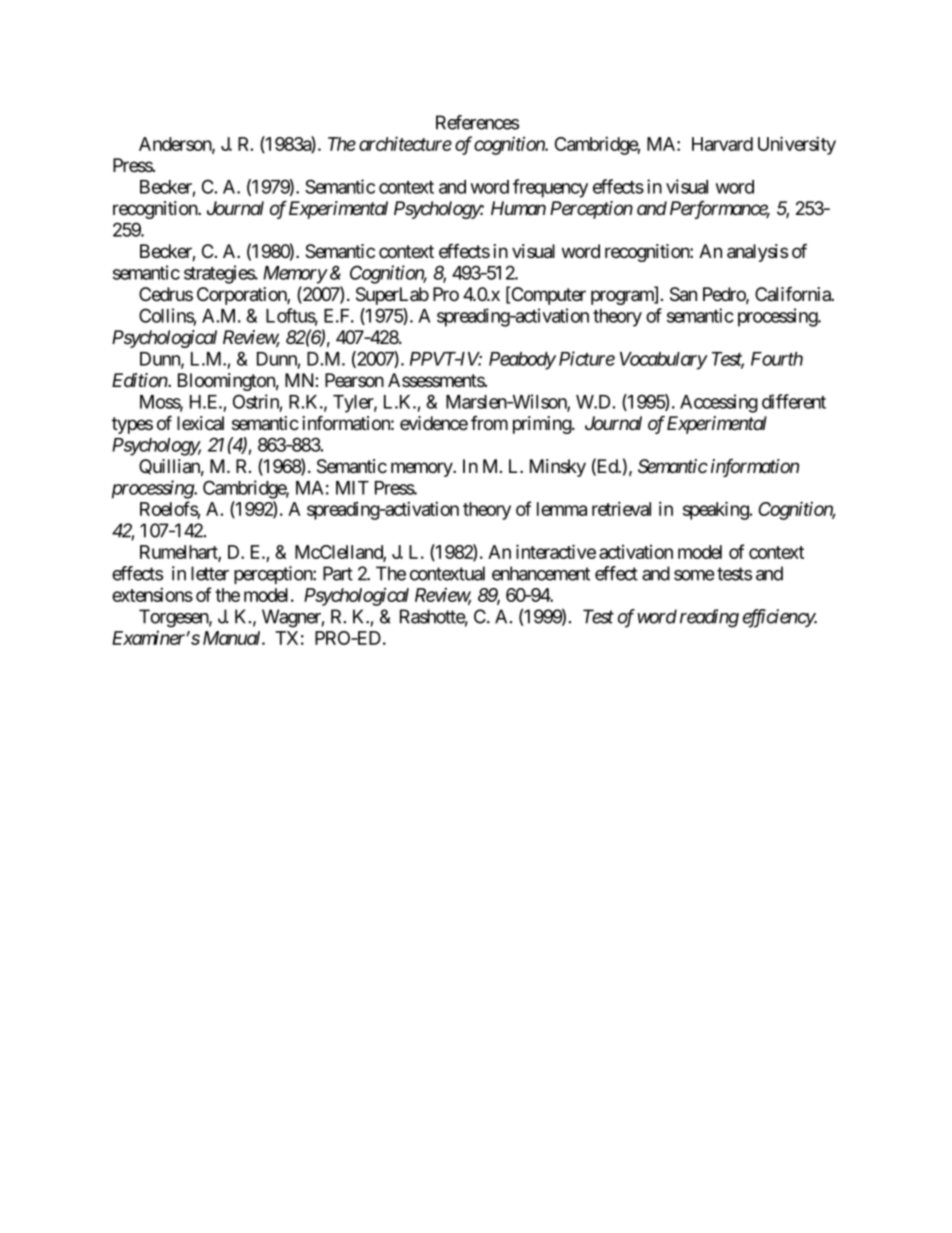 The width and height of the screenshot is (952, 1233). Describe the element at coordinates (140, 380) in the screenshot. I see `Edition` at that location.
